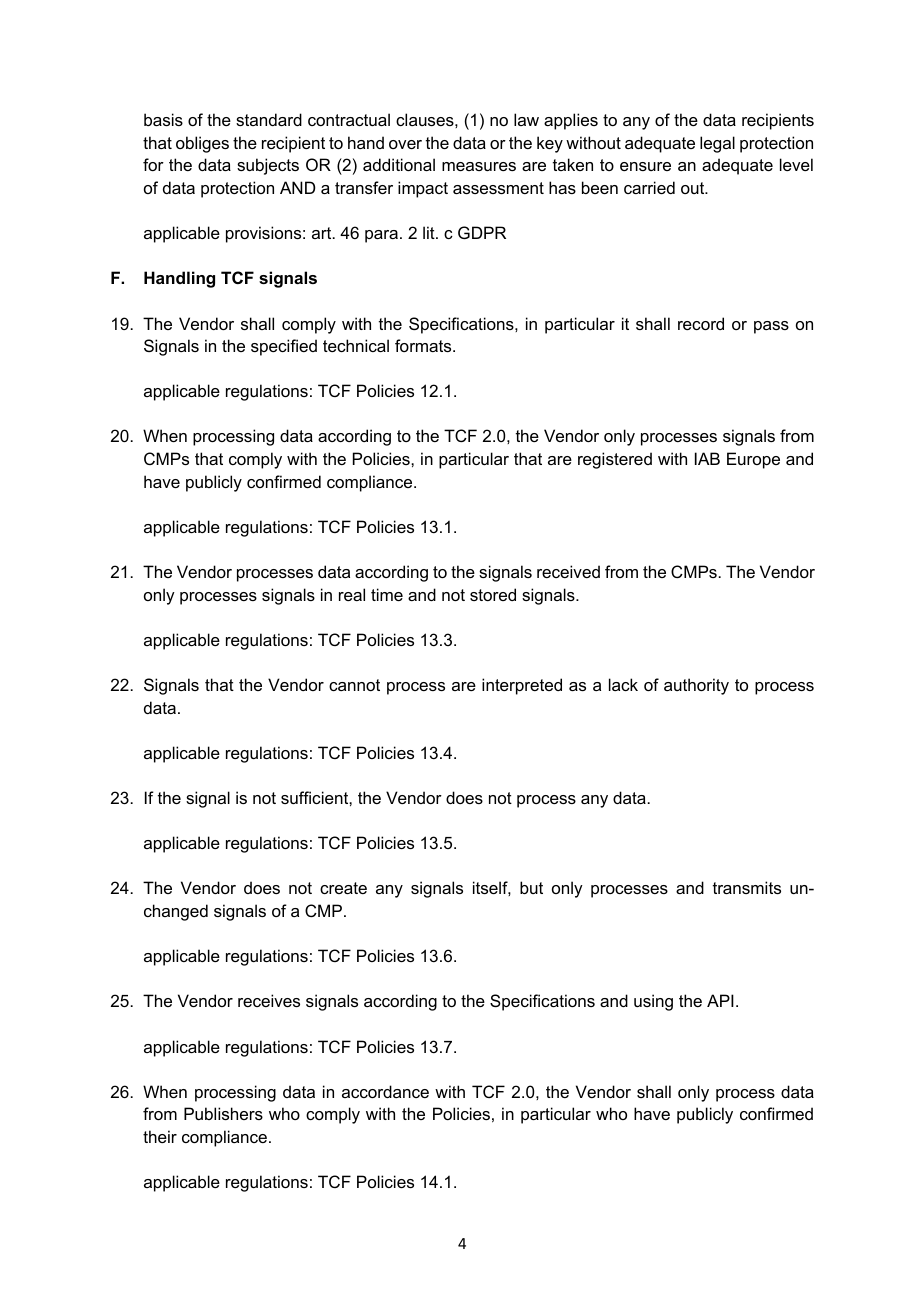 This image has width=924, height=1308. I want to click on obliges, so click(202, 144).
